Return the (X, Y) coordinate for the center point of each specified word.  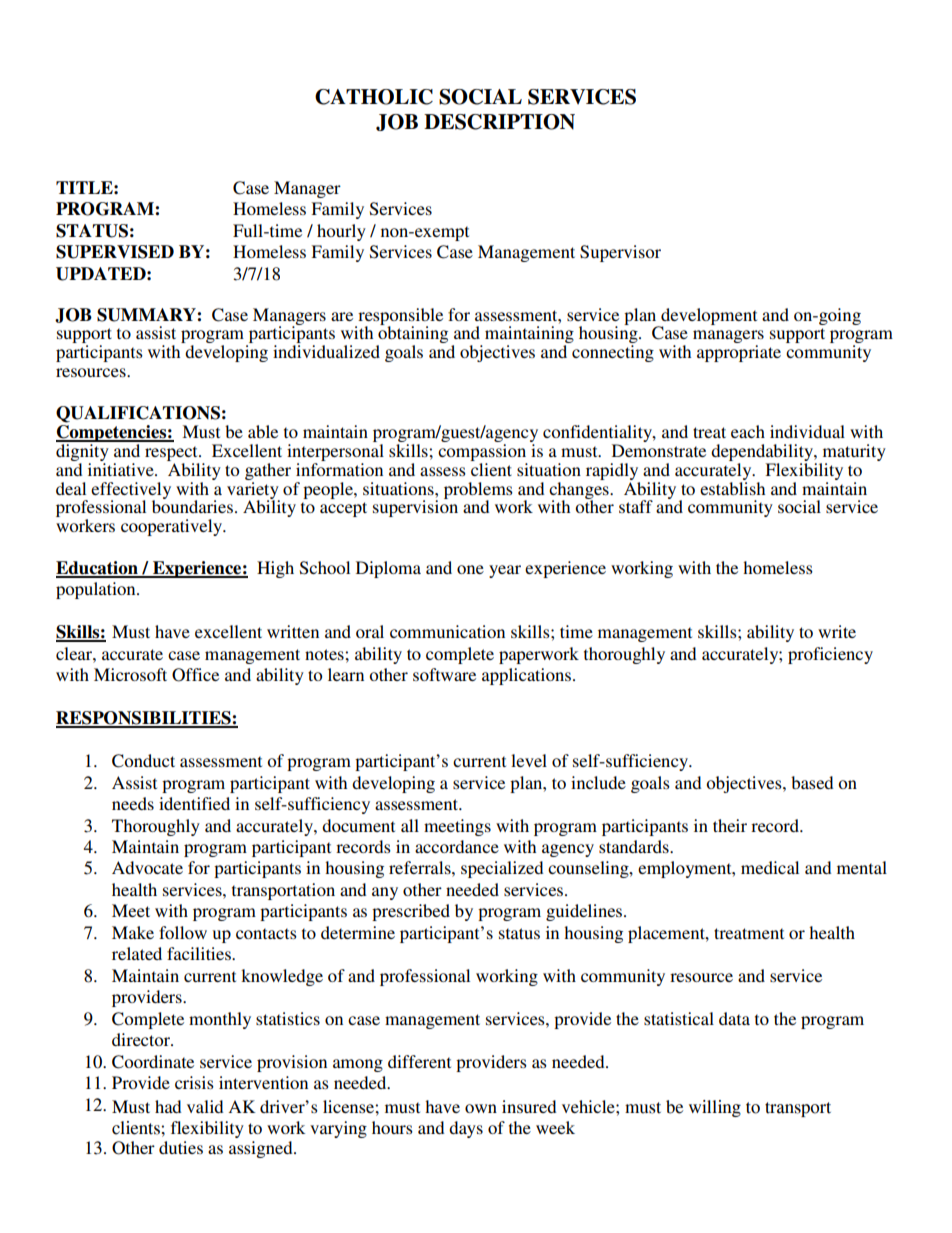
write (837, 631)
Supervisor (620, 253)
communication (447, 631)
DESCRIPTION (499, 122)
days (466, 1129)
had (168, 1106)
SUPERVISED (115, 252)
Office (195, 675)
